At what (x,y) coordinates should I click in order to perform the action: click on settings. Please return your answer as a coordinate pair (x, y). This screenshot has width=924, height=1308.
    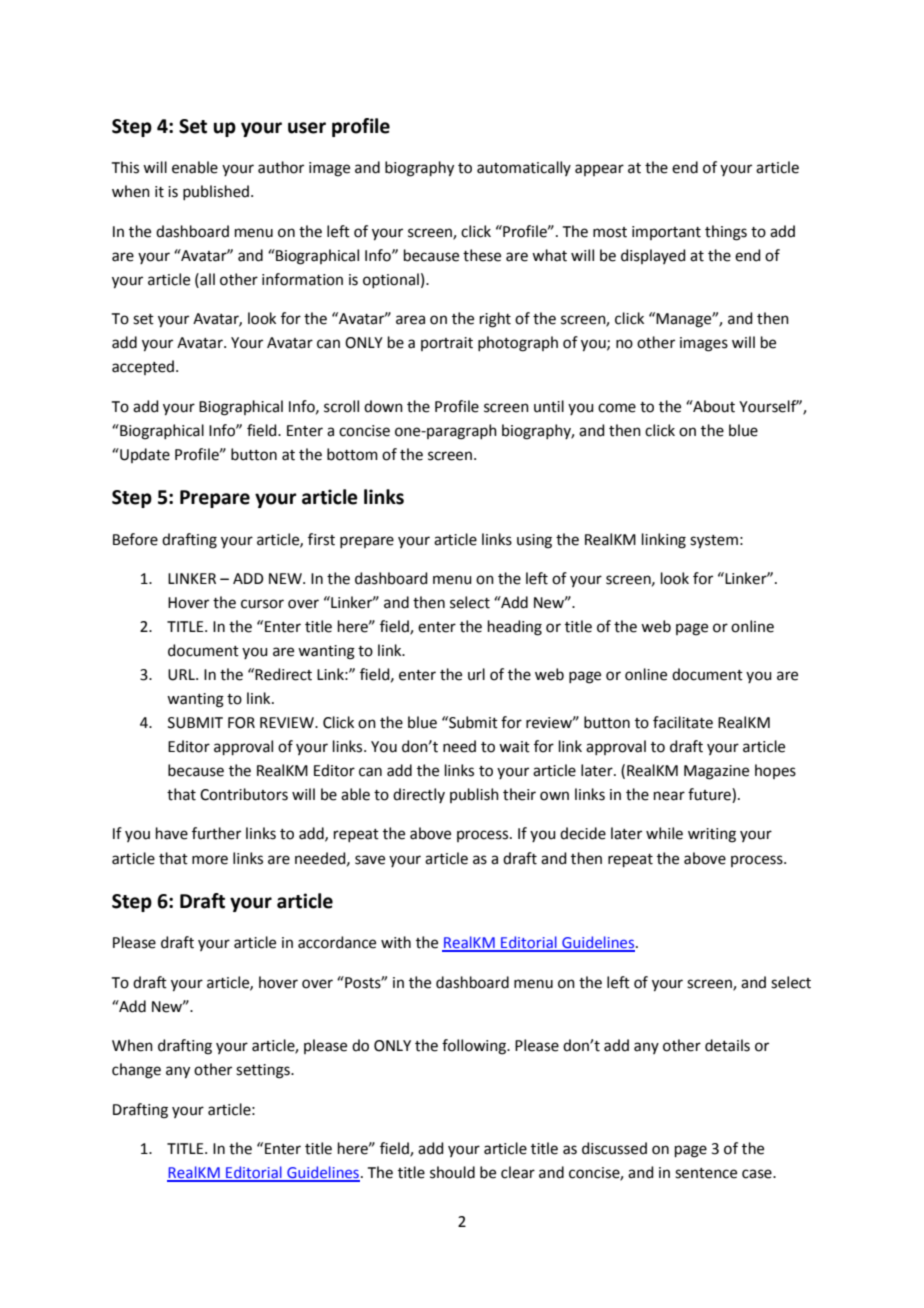
    Looking at the image, I should click on (264, 1071).
